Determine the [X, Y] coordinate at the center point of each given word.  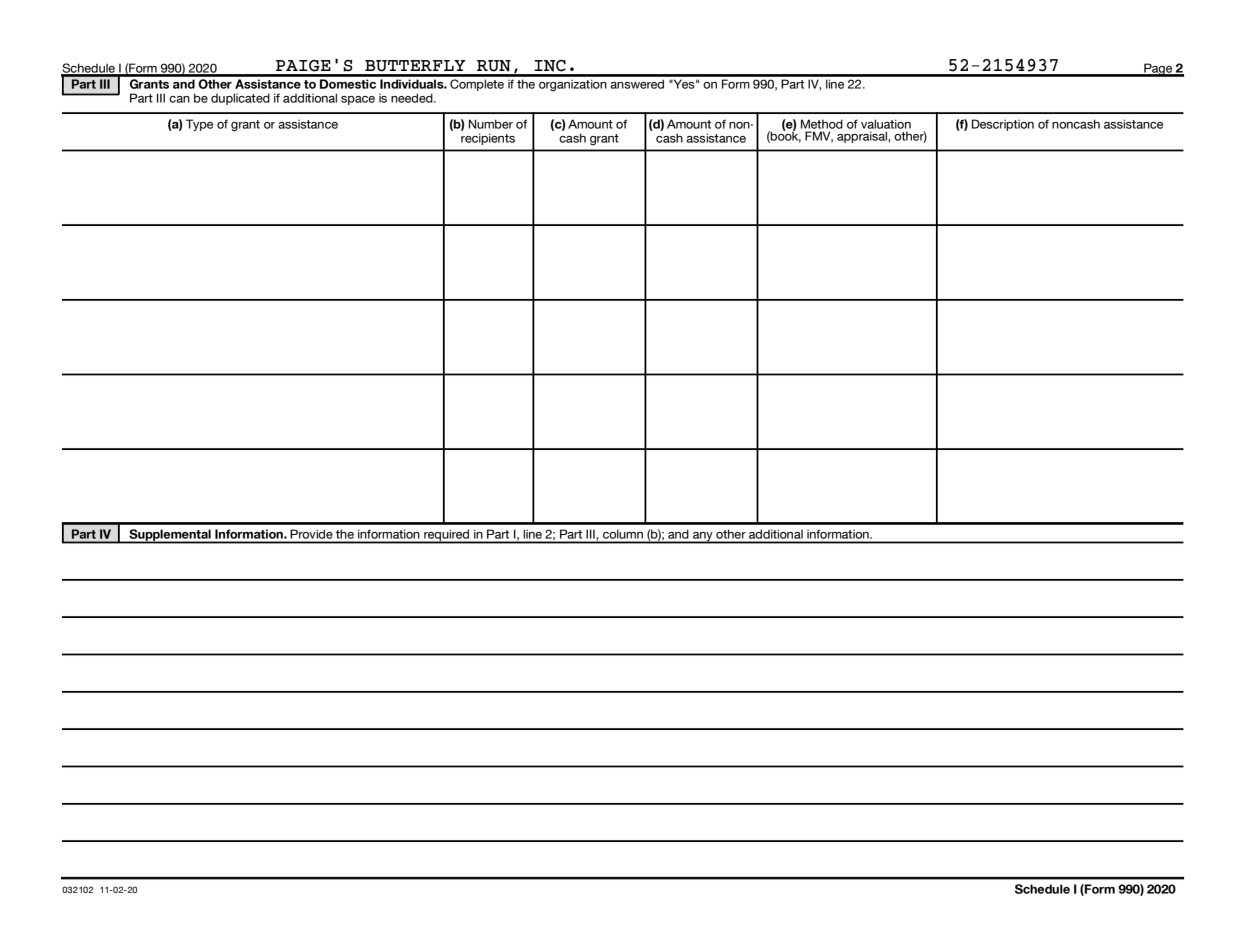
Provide [312, 536]
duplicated [240, 99]
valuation [886, 124]
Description [1003, 125]
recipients [488, 139]
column [623, 536]
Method [822, 124]
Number [491, 124]
